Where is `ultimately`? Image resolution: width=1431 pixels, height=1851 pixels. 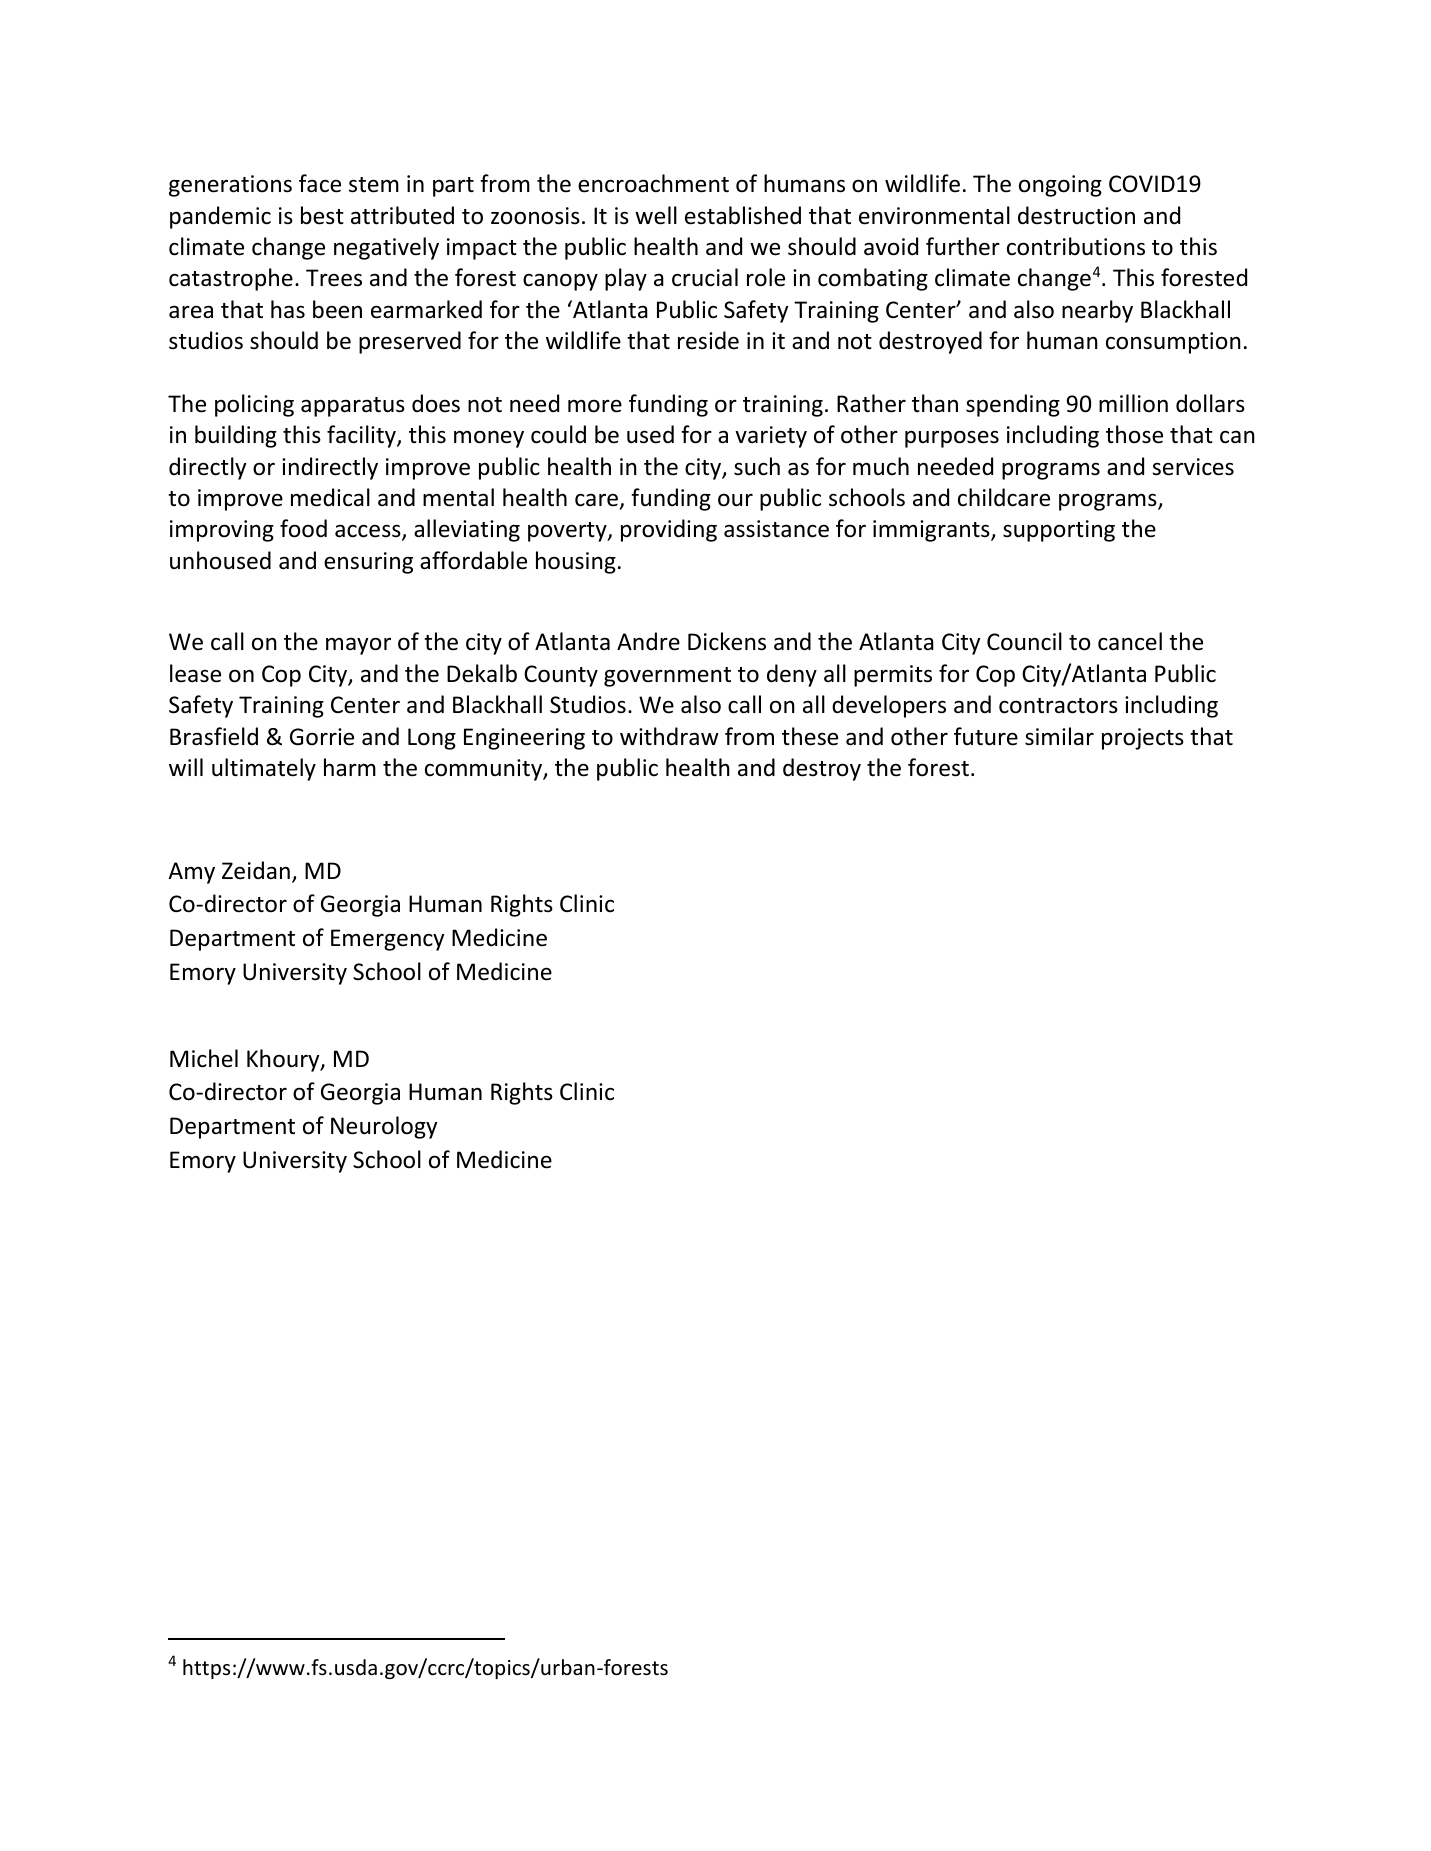 ultimately is located at coordinates (264, 769).
